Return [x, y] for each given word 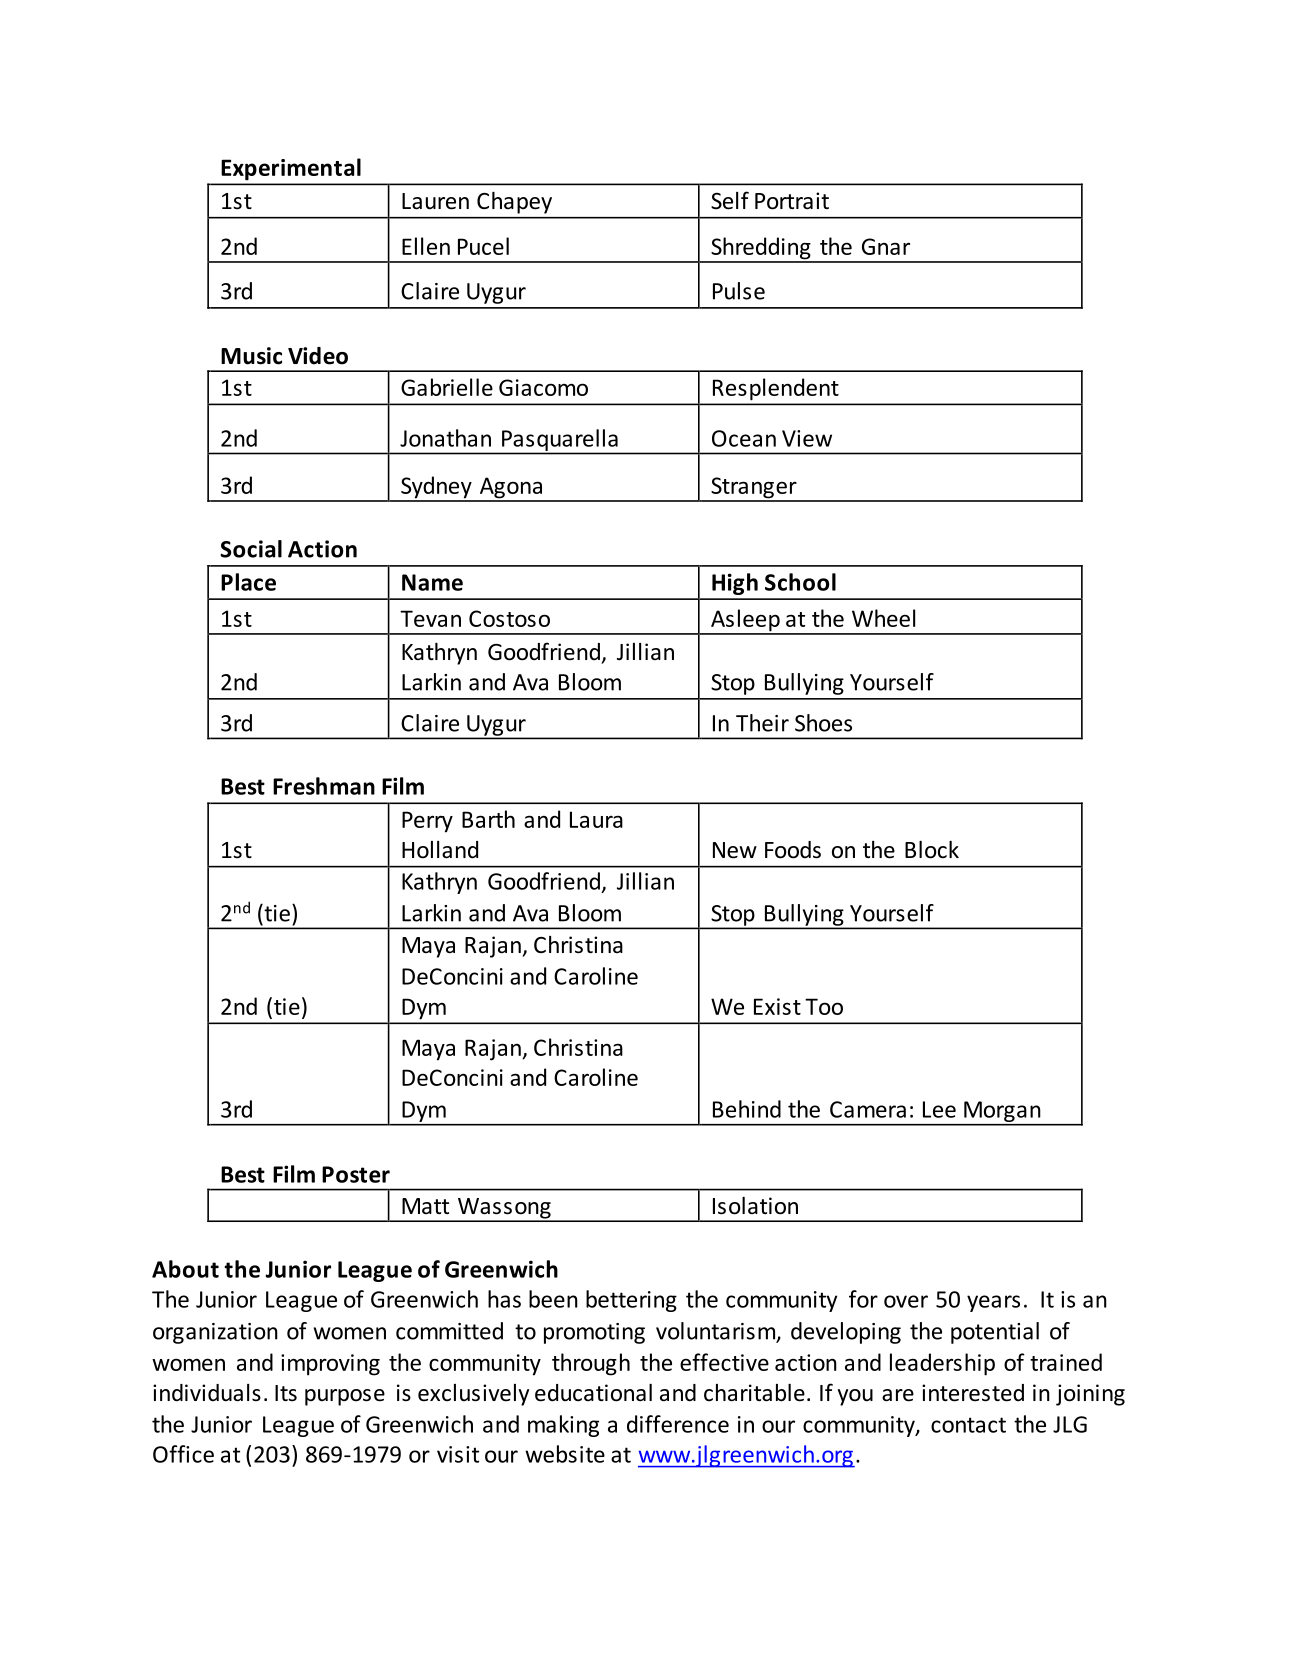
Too [824, 1006]
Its [286, 1393]
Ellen [426, 246]
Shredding [761, 249]
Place [248, 582]
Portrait [792, 201]
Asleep [745, 621]
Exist [777, 1006]
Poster [356, 1174]
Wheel [883, 618]
